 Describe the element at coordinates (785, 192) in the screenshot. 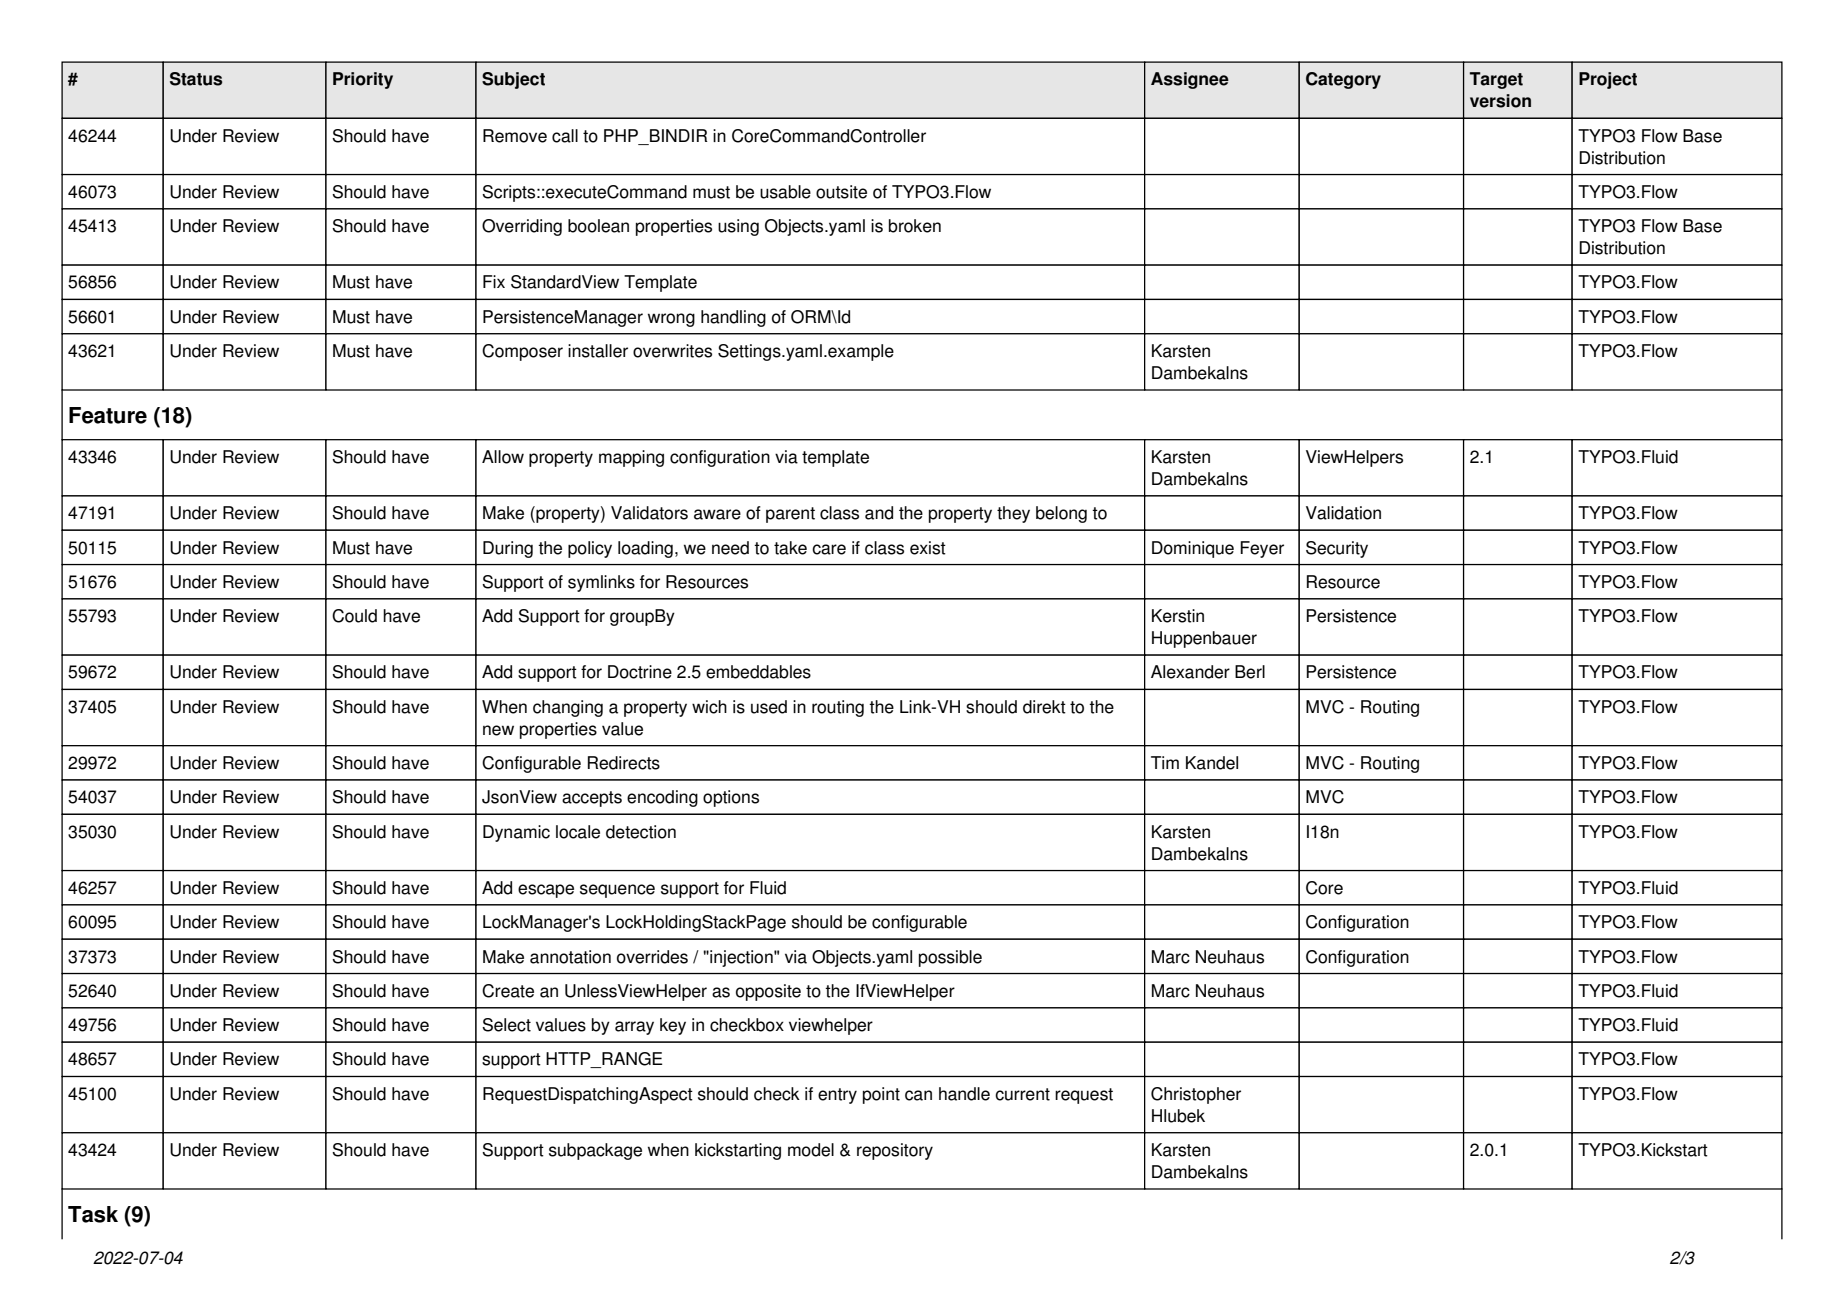

I see `usable` at that location.
